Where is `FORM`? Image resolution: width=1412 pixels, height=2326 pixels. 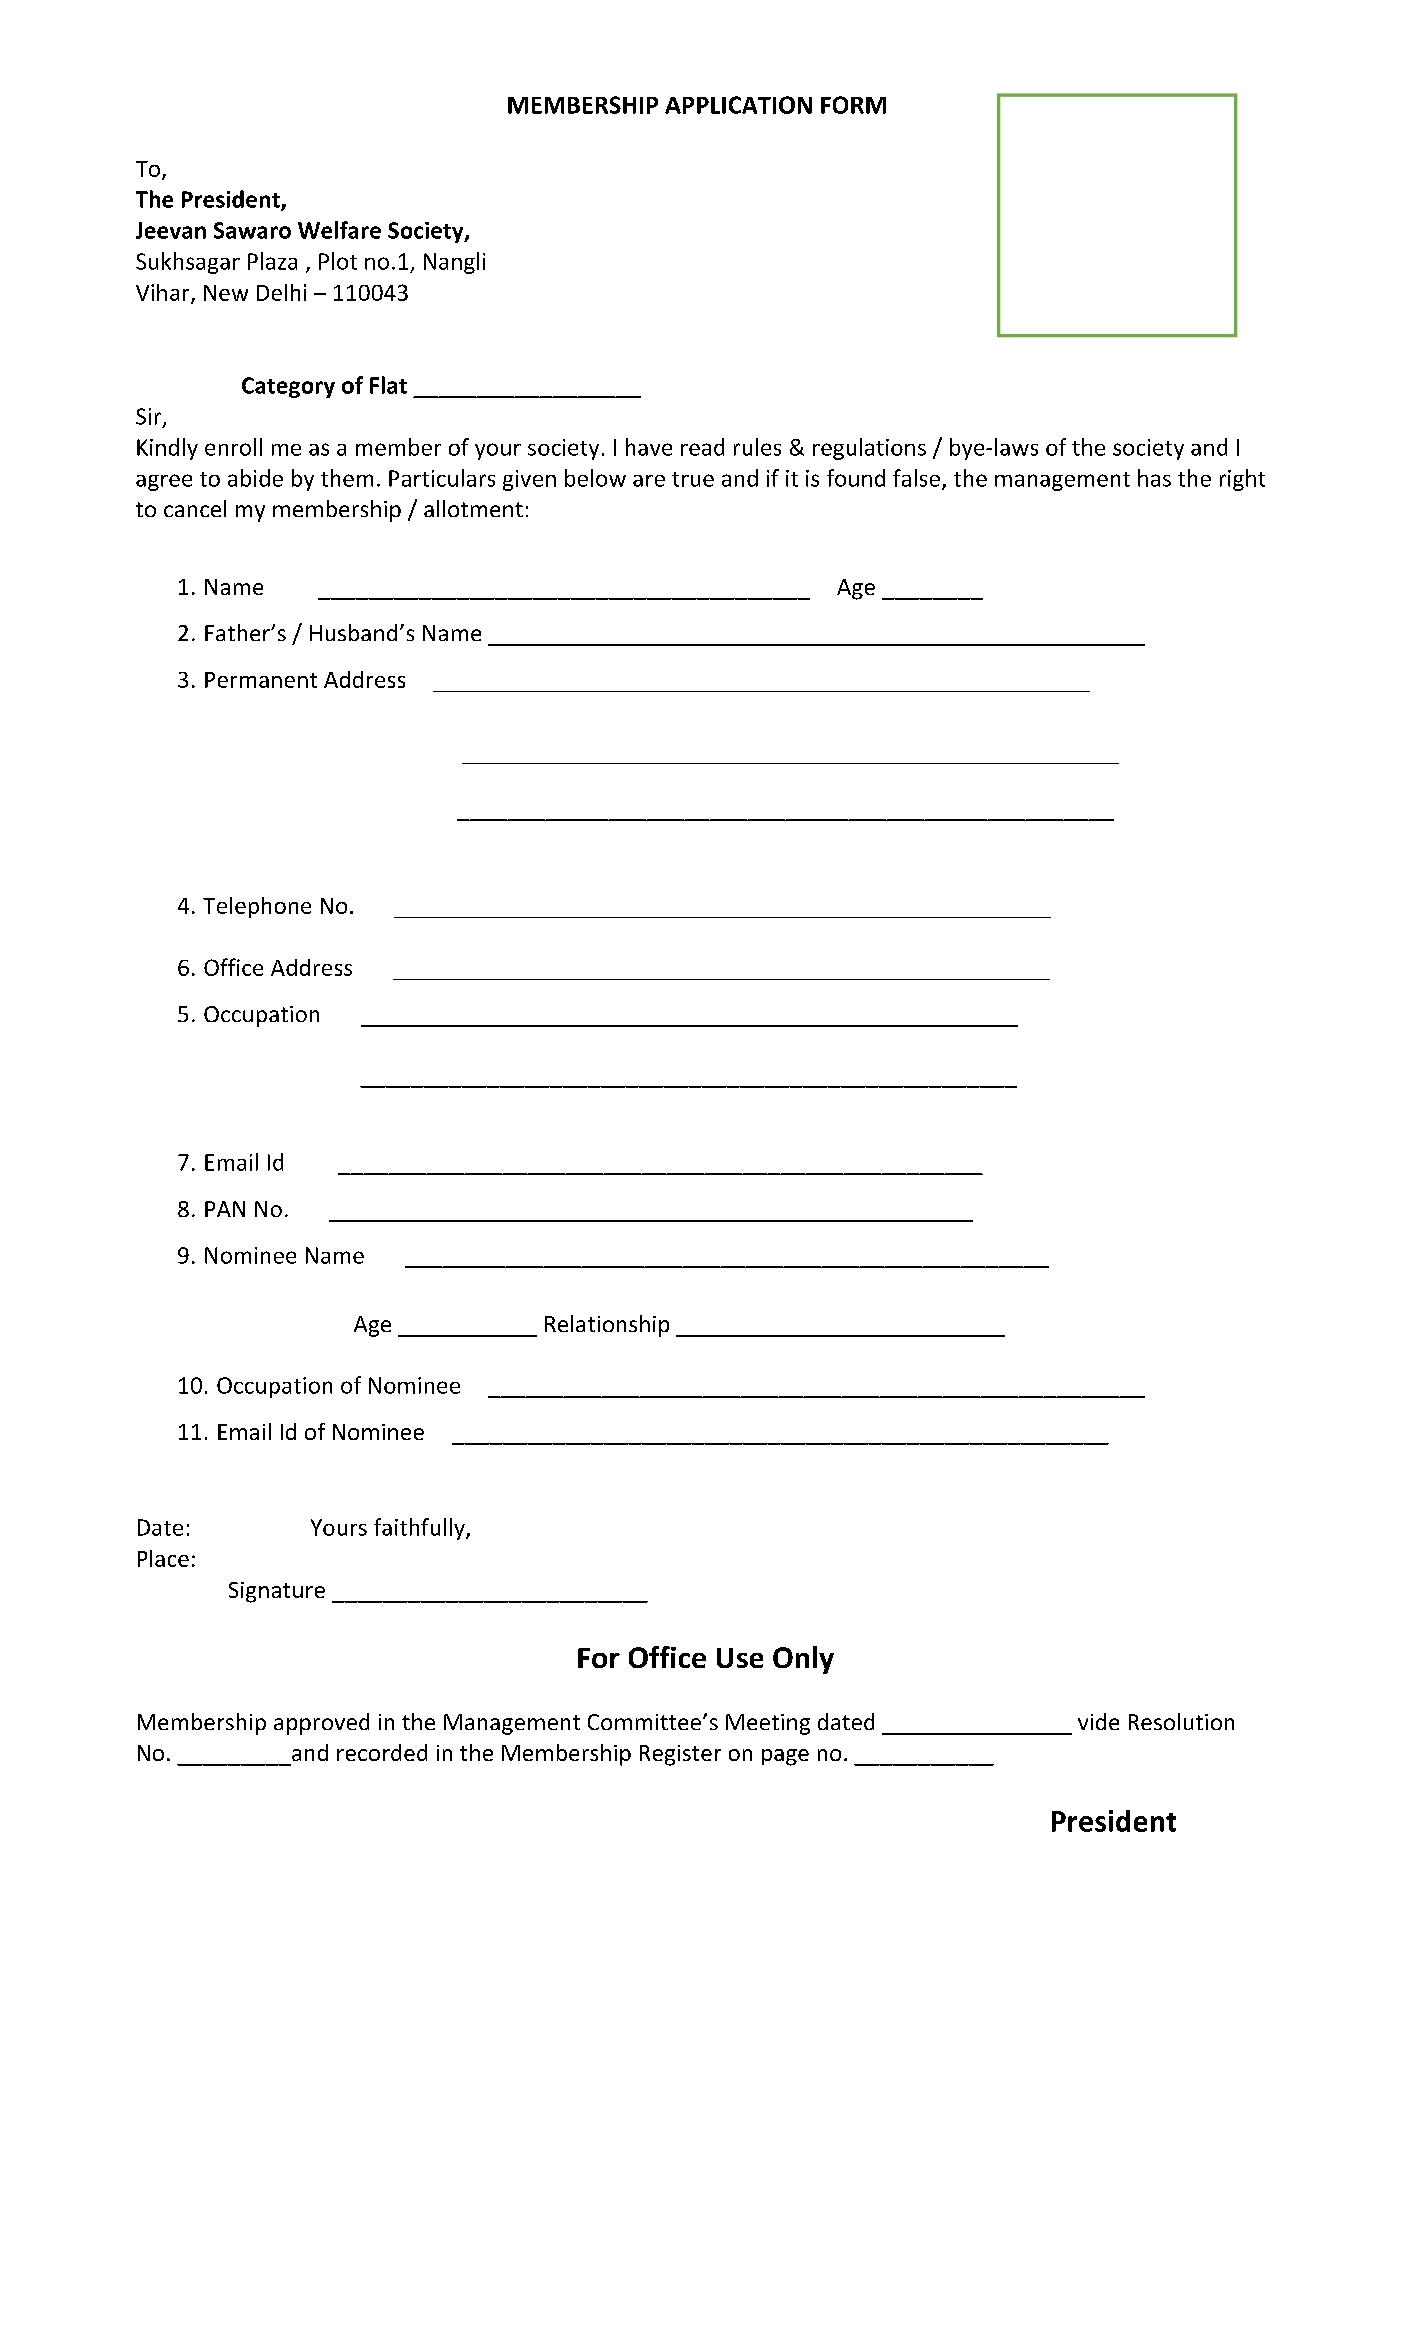 FORM is located at coordinates (853, 105).
